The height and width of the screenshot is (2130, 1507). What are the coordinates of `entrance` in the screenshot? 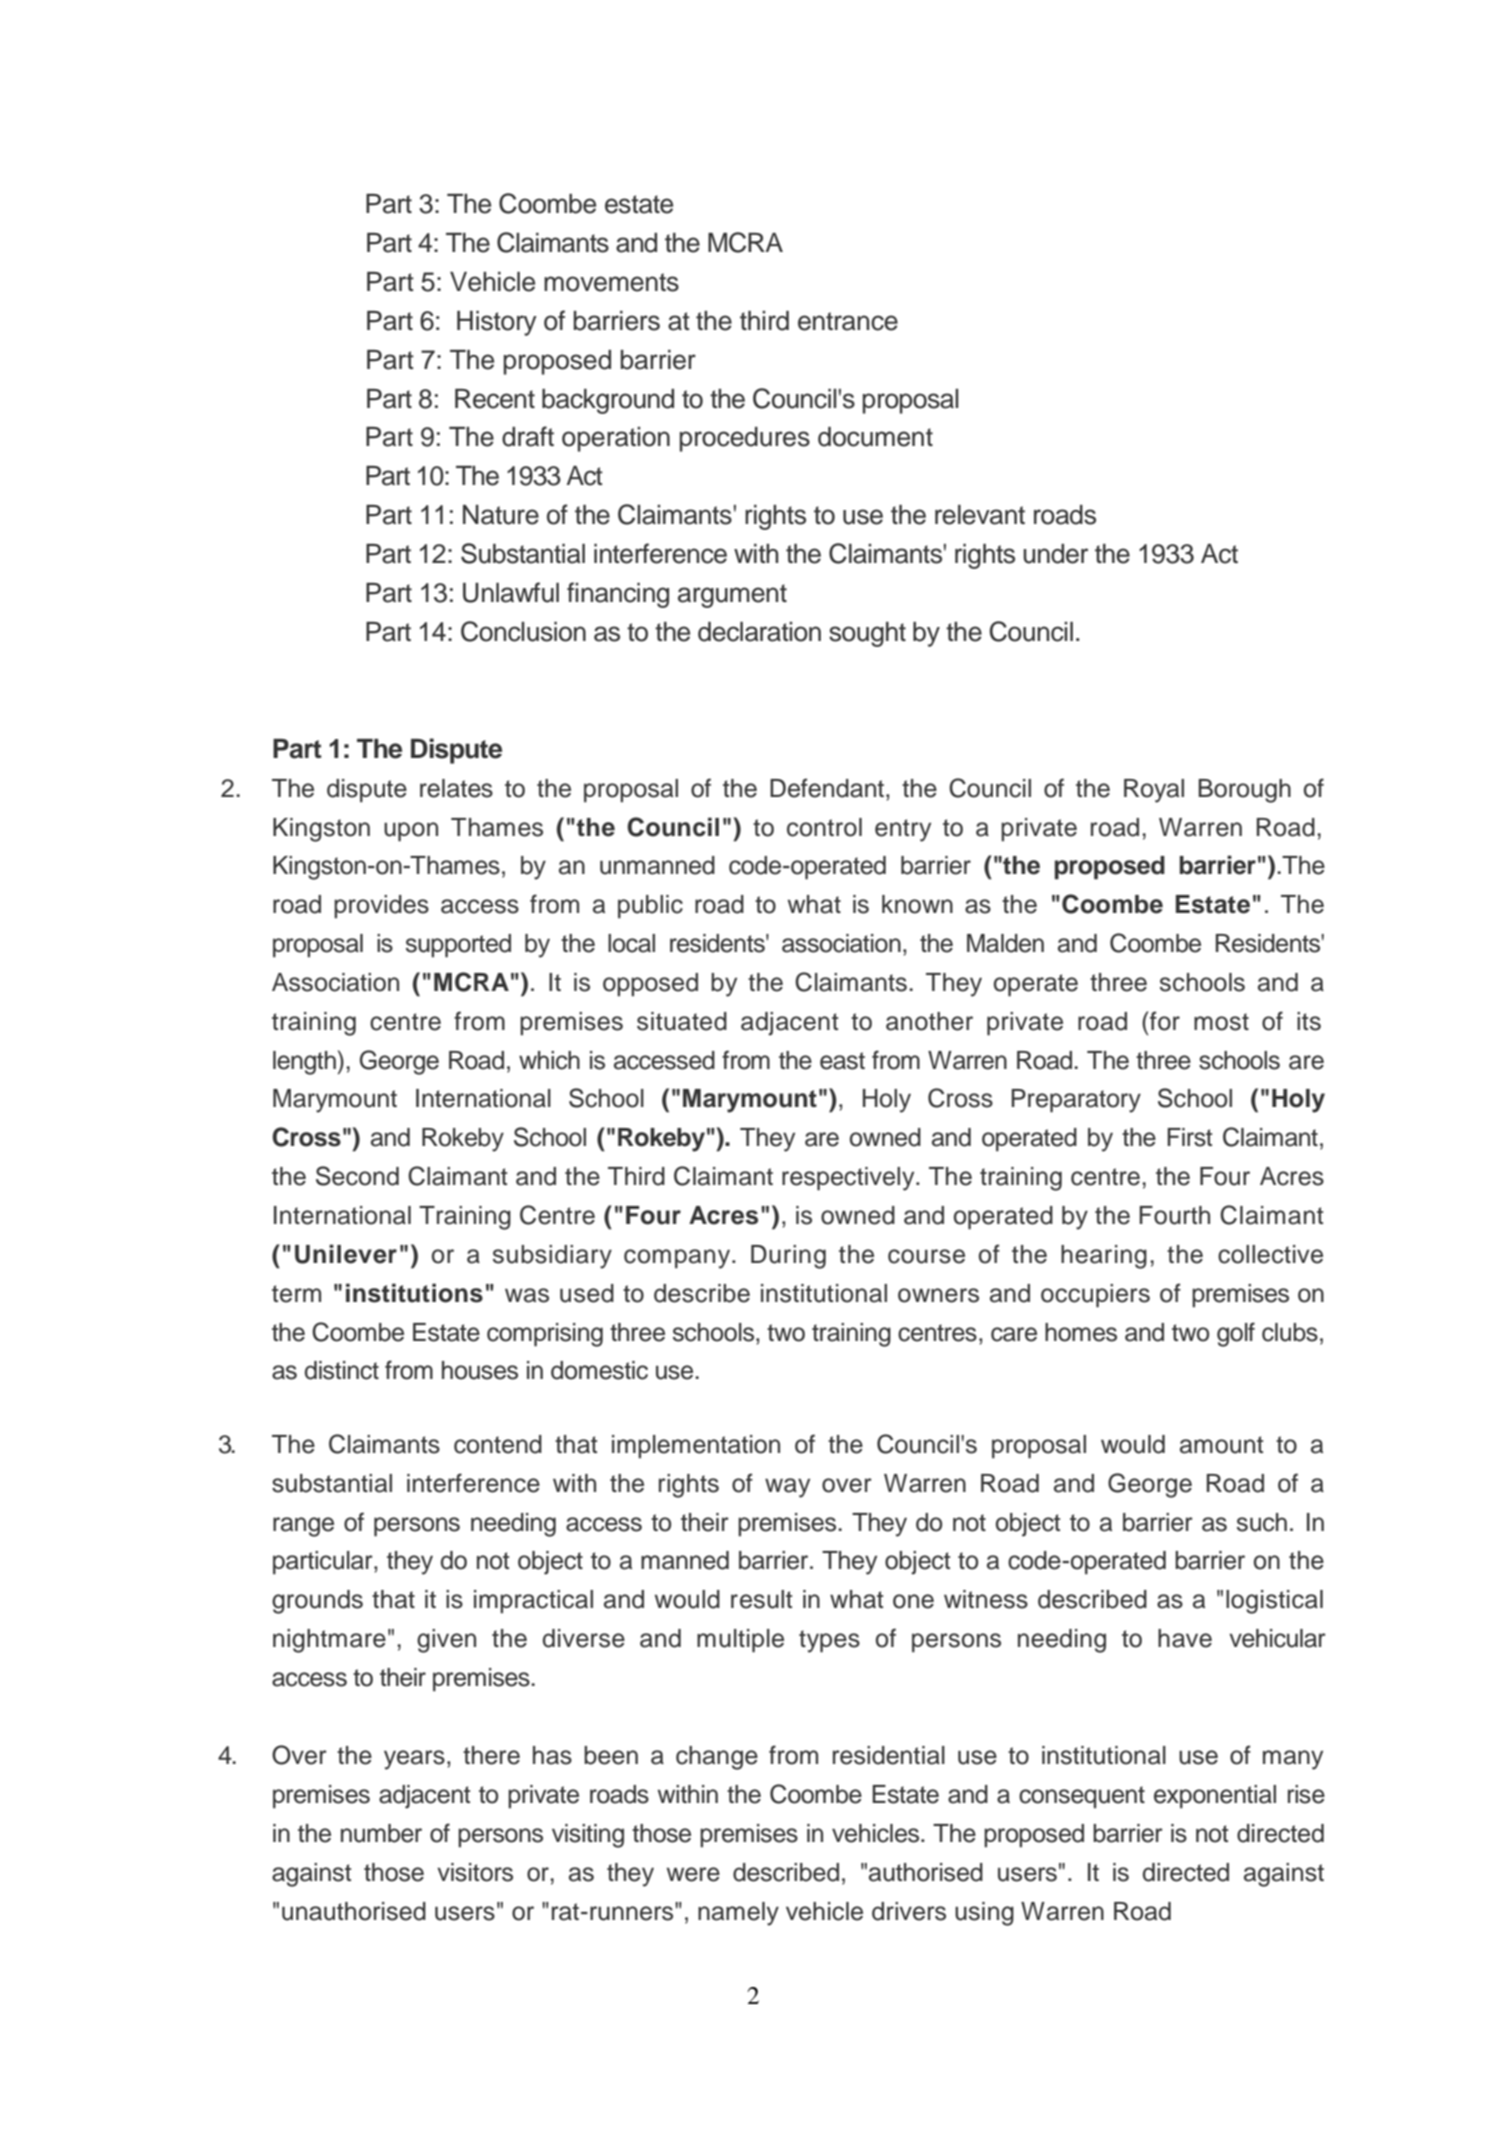 It's located at (848, 321).
